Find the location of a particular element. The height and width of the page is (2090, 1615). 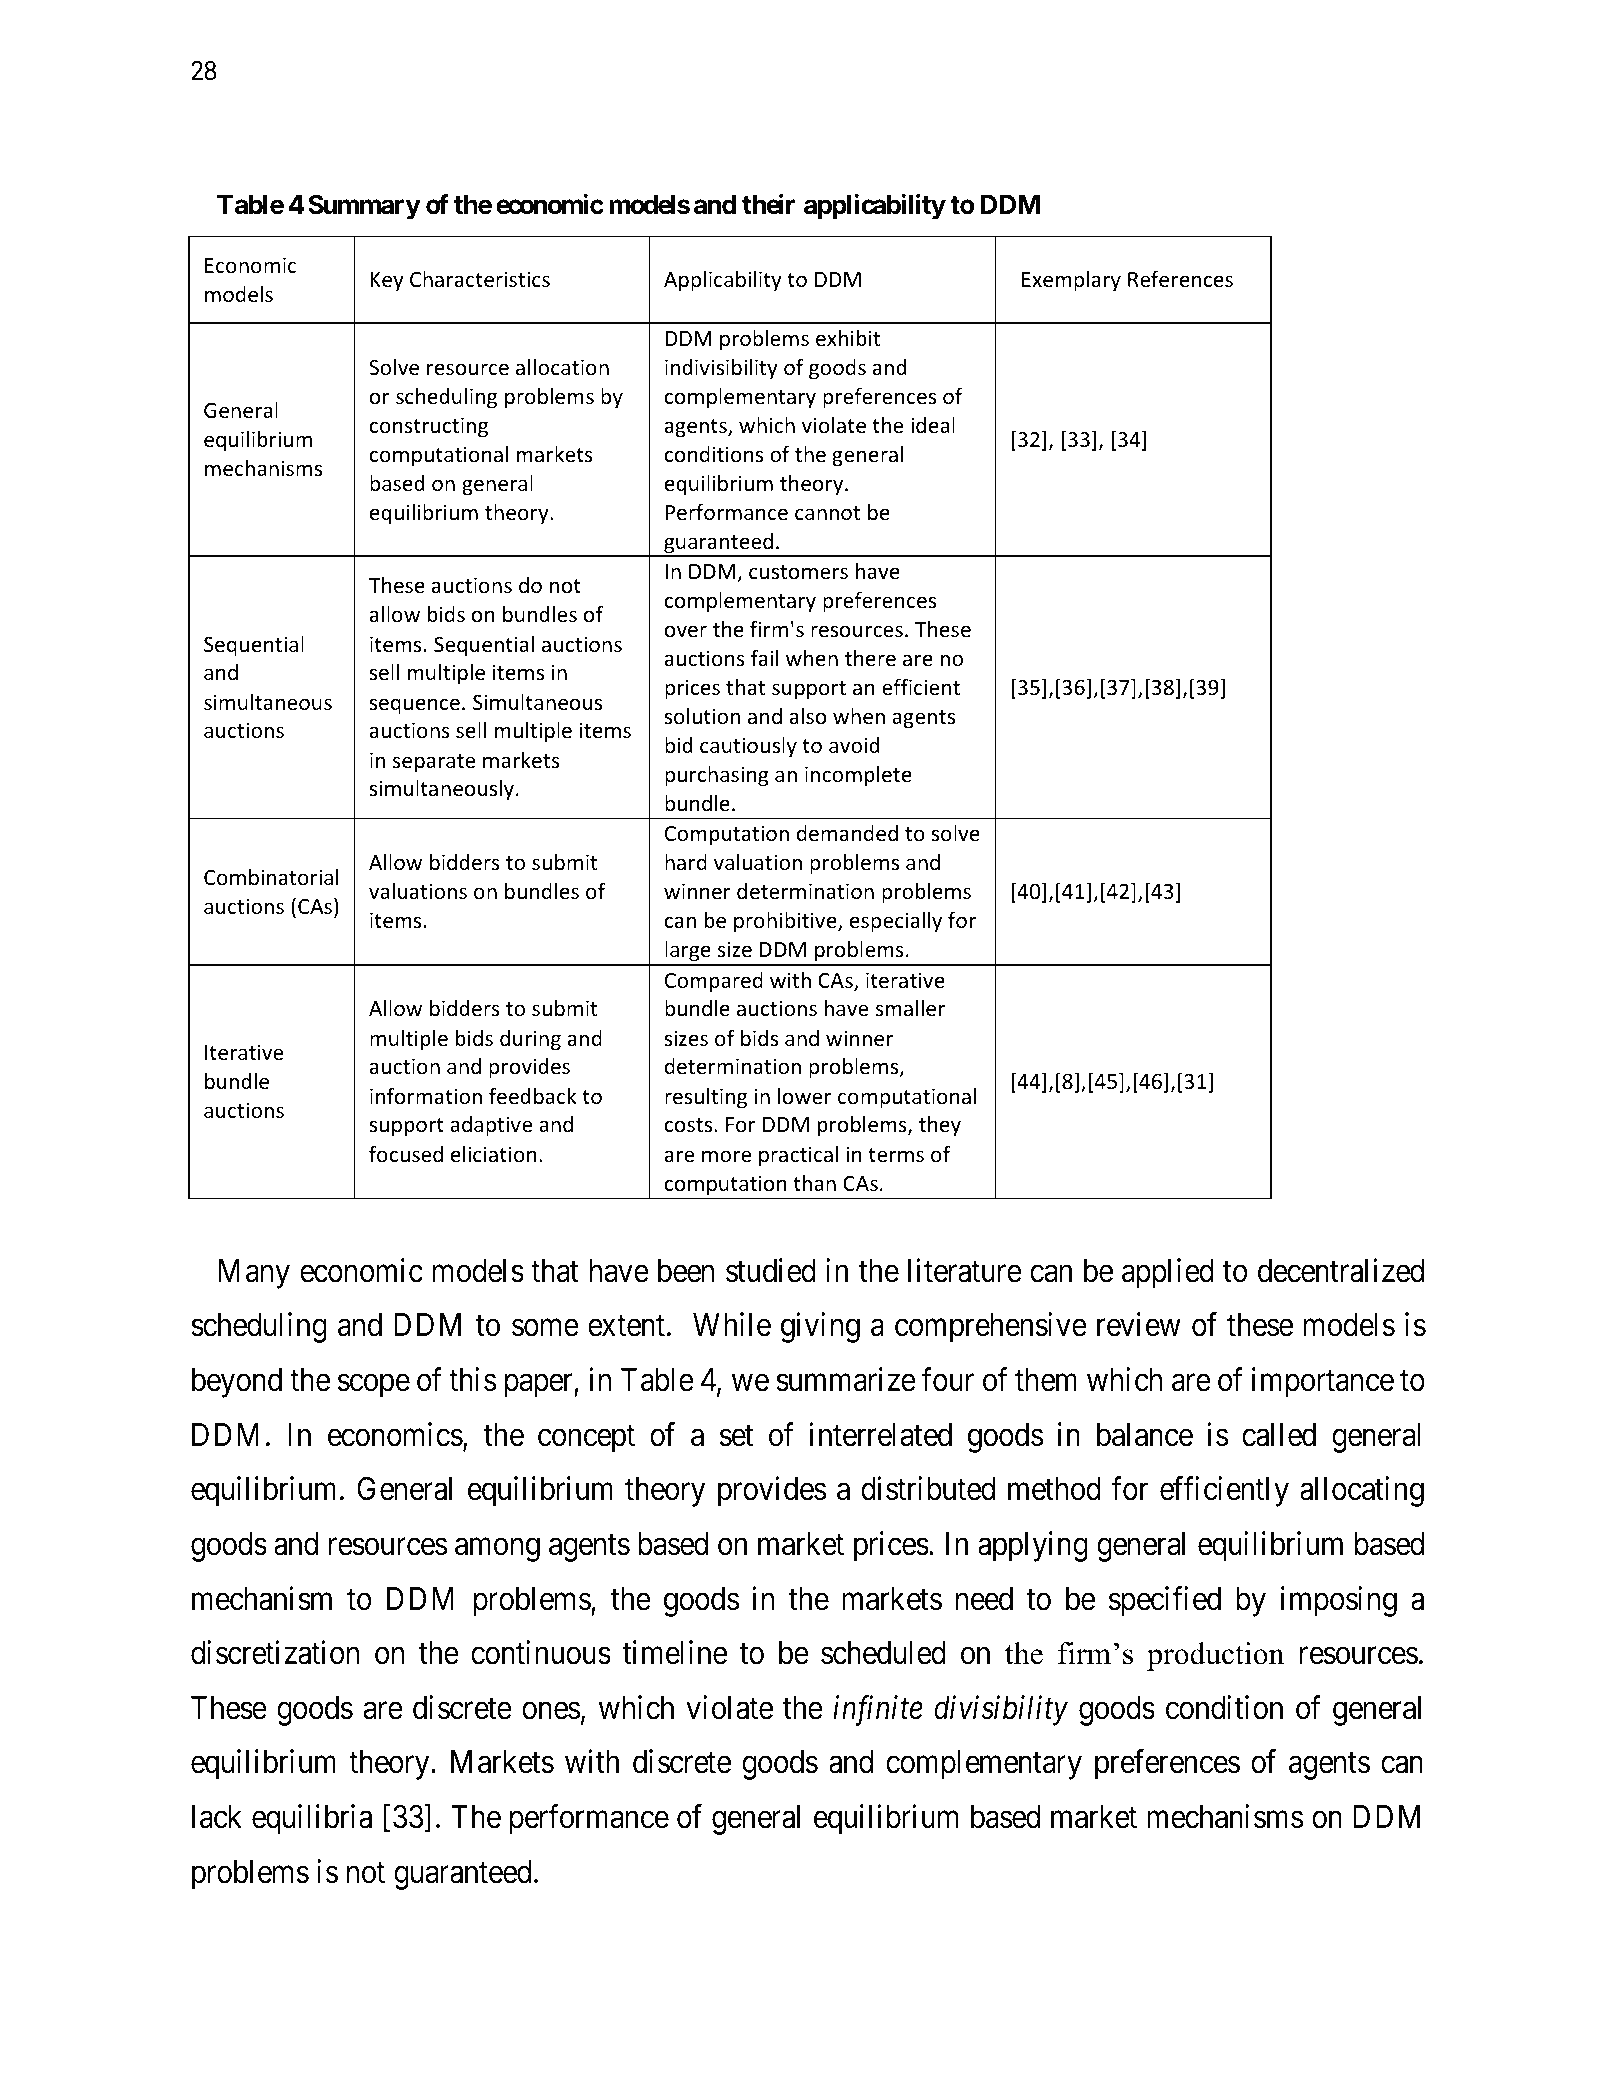

production is located at coordinates (1215, 1656).
